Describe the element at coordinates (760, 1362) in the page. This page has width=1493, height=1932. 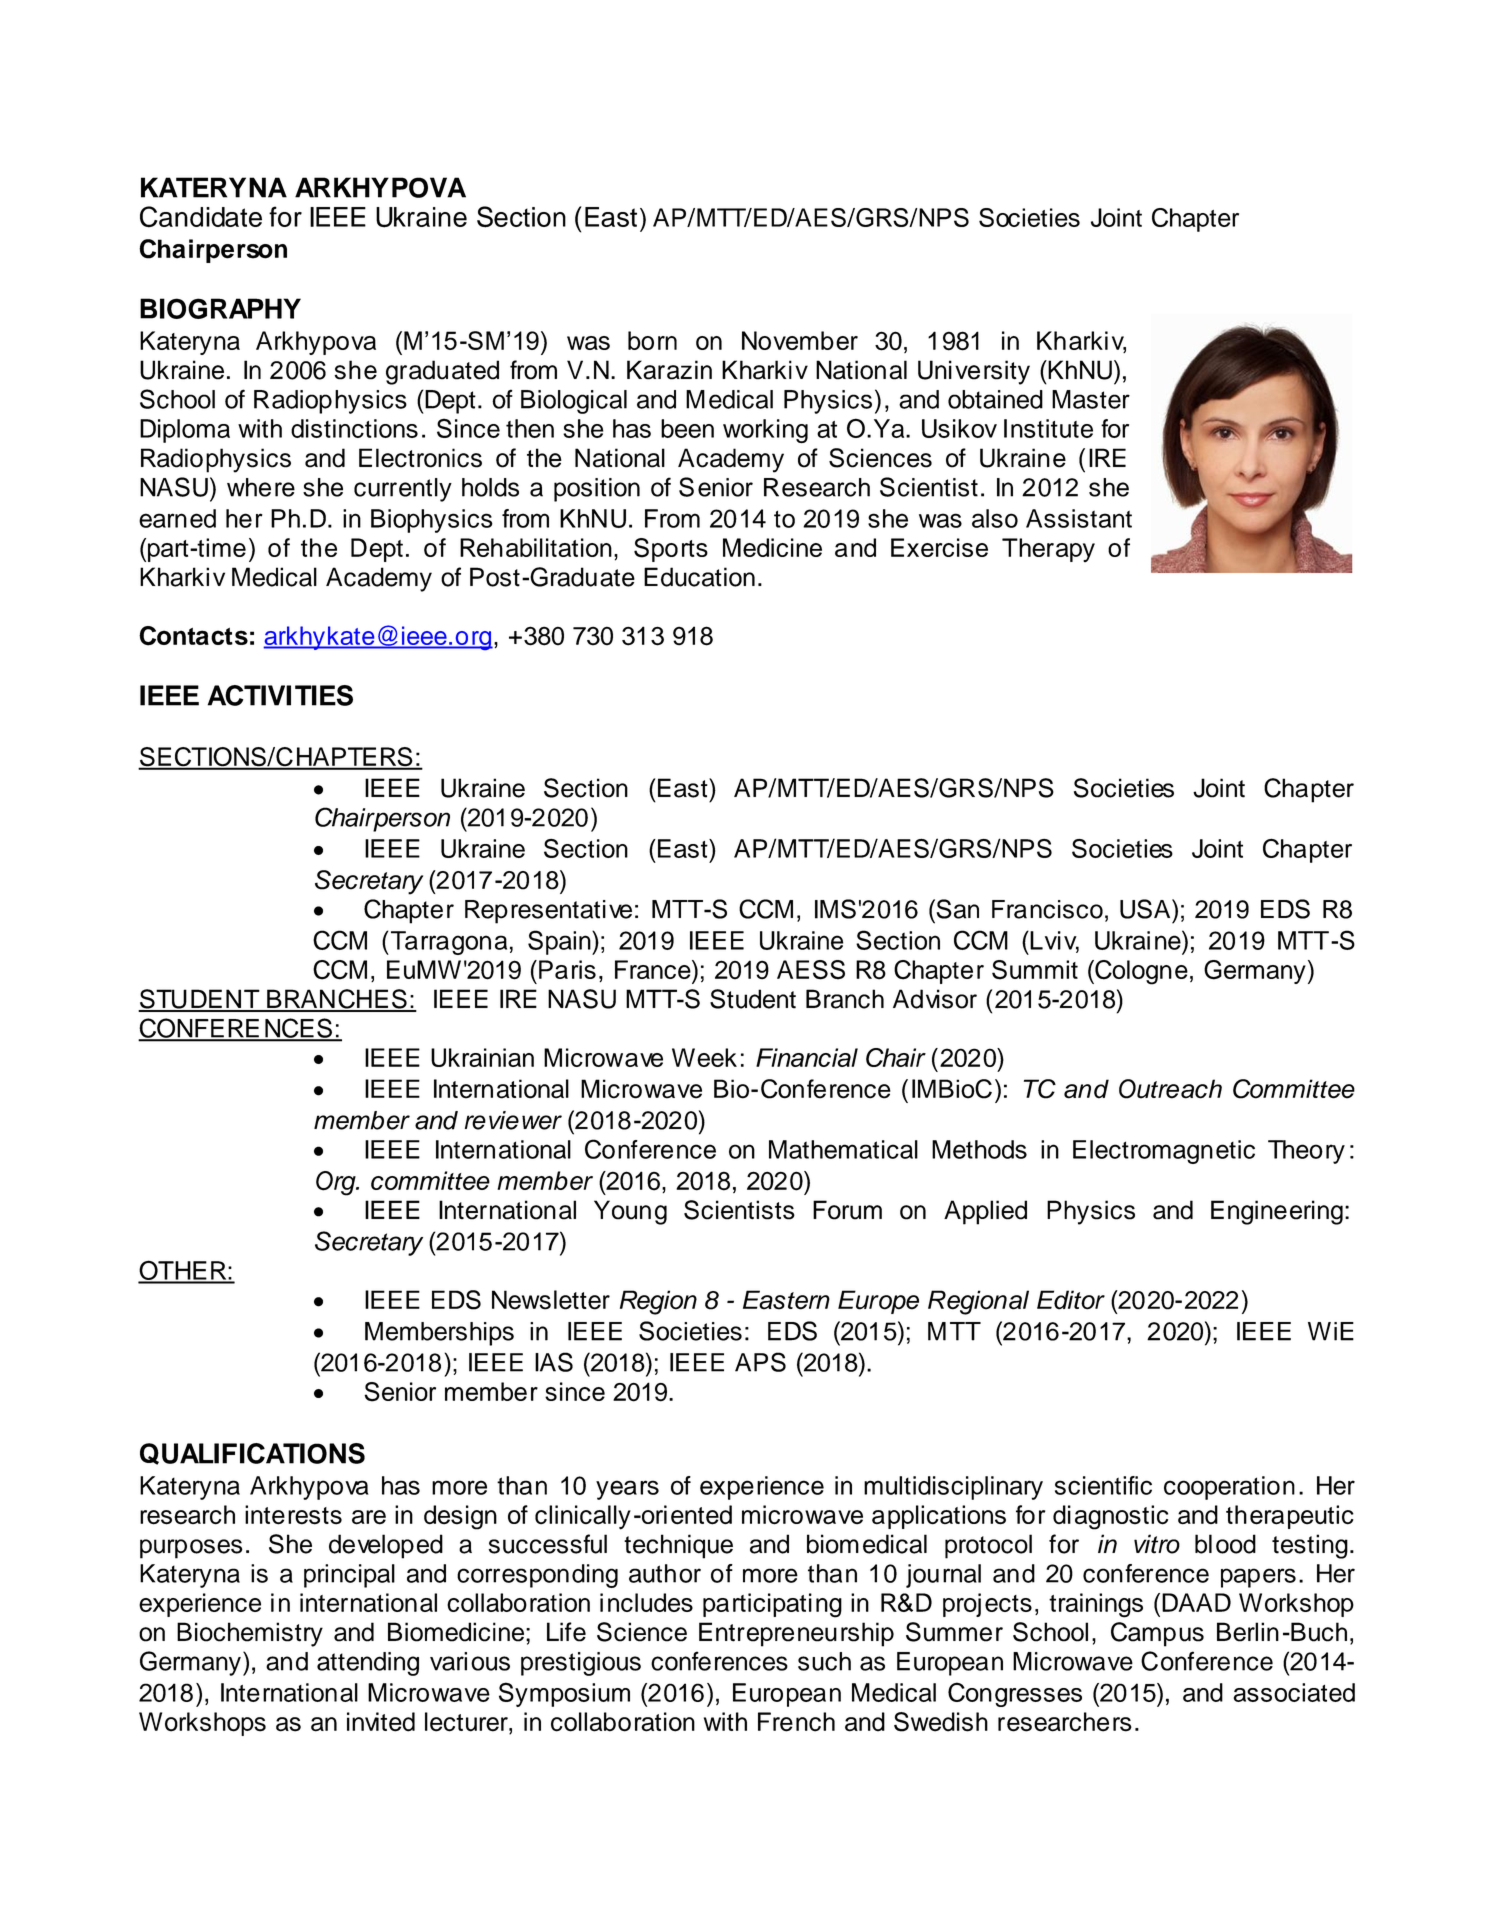
I see `APS` at that location.
